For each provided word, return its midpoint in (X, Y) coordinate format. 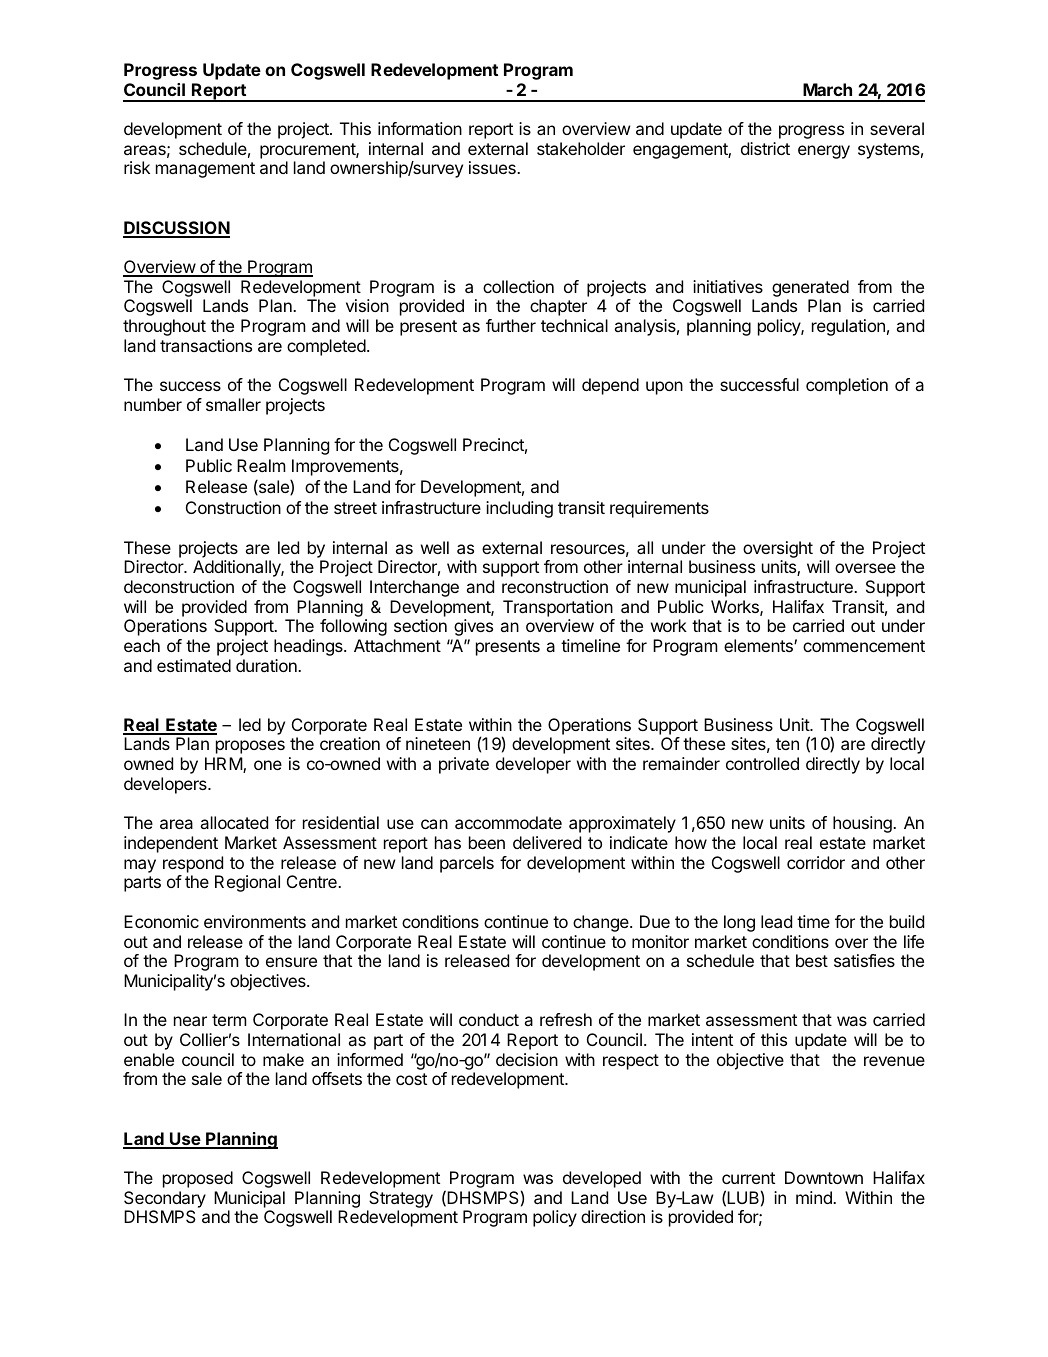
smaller (233, 404)
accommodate (508, 822)
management (205, 170)
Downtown (824, 1177)
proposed (198, 1179)
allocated (234, 822)
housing (863, 824)
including (519, 509)
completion (847, 386)
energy (824, 152)
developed (602, 1179)
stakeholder (581, 148)
